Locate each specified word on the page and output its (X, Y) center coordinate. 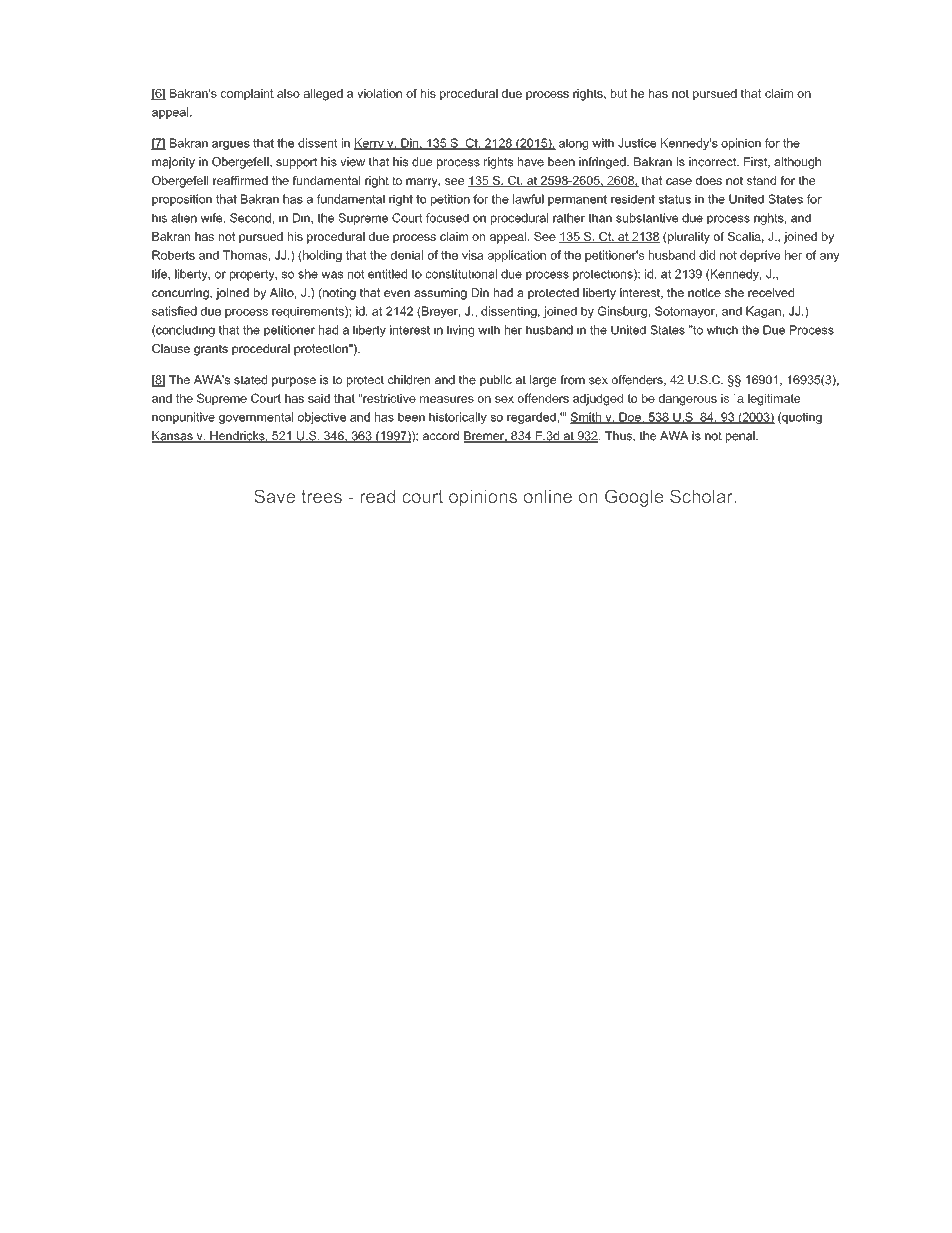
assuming (440, 294)
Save (274, 496)
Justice (637, 143)
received (771, 292)
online (547, 496)
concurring (181, 294)
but (619, 93)
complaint (247, 94)
